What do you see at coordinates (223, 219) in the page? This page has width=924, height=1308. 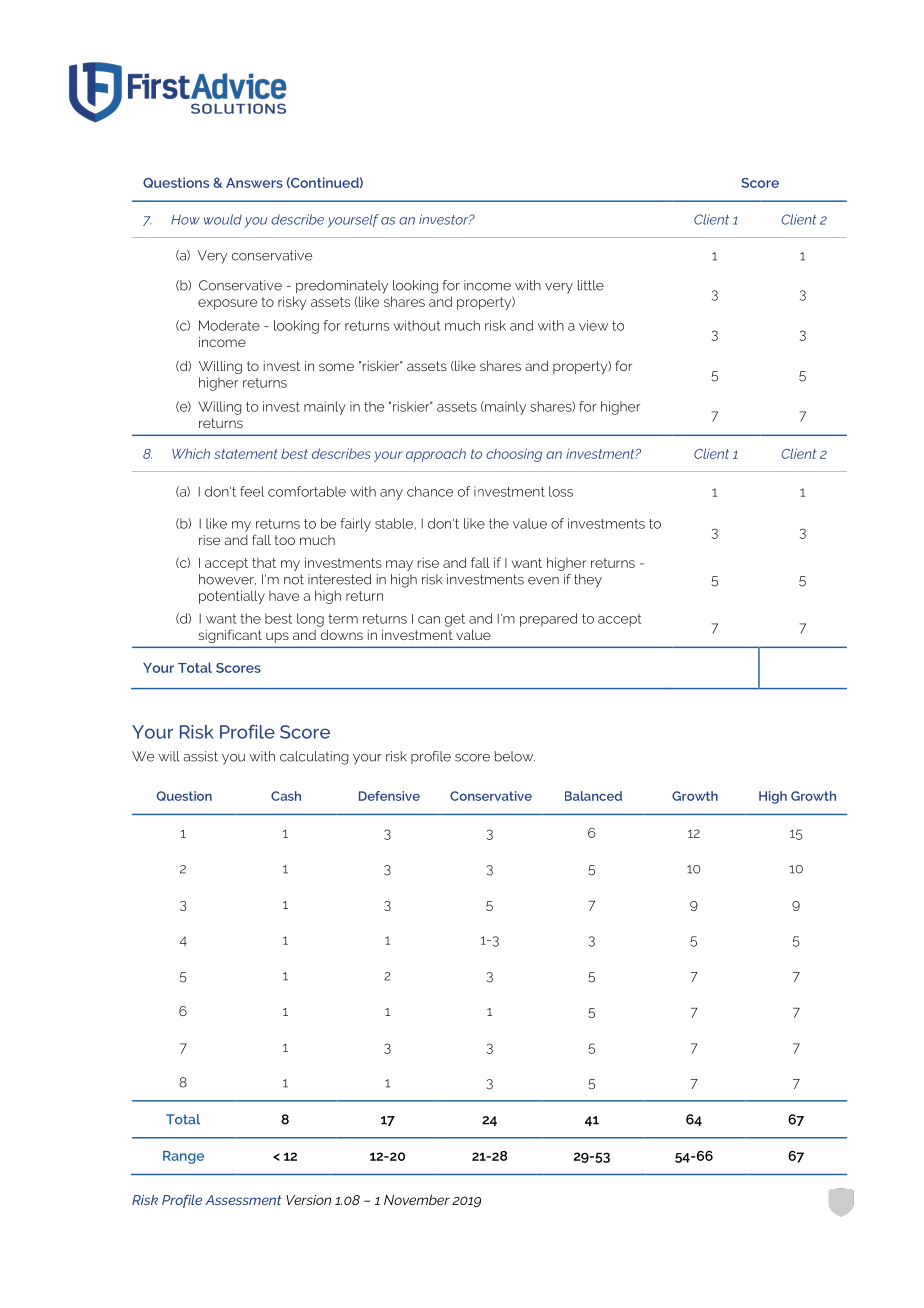 I see `would` at bounding box center [223, 219].
